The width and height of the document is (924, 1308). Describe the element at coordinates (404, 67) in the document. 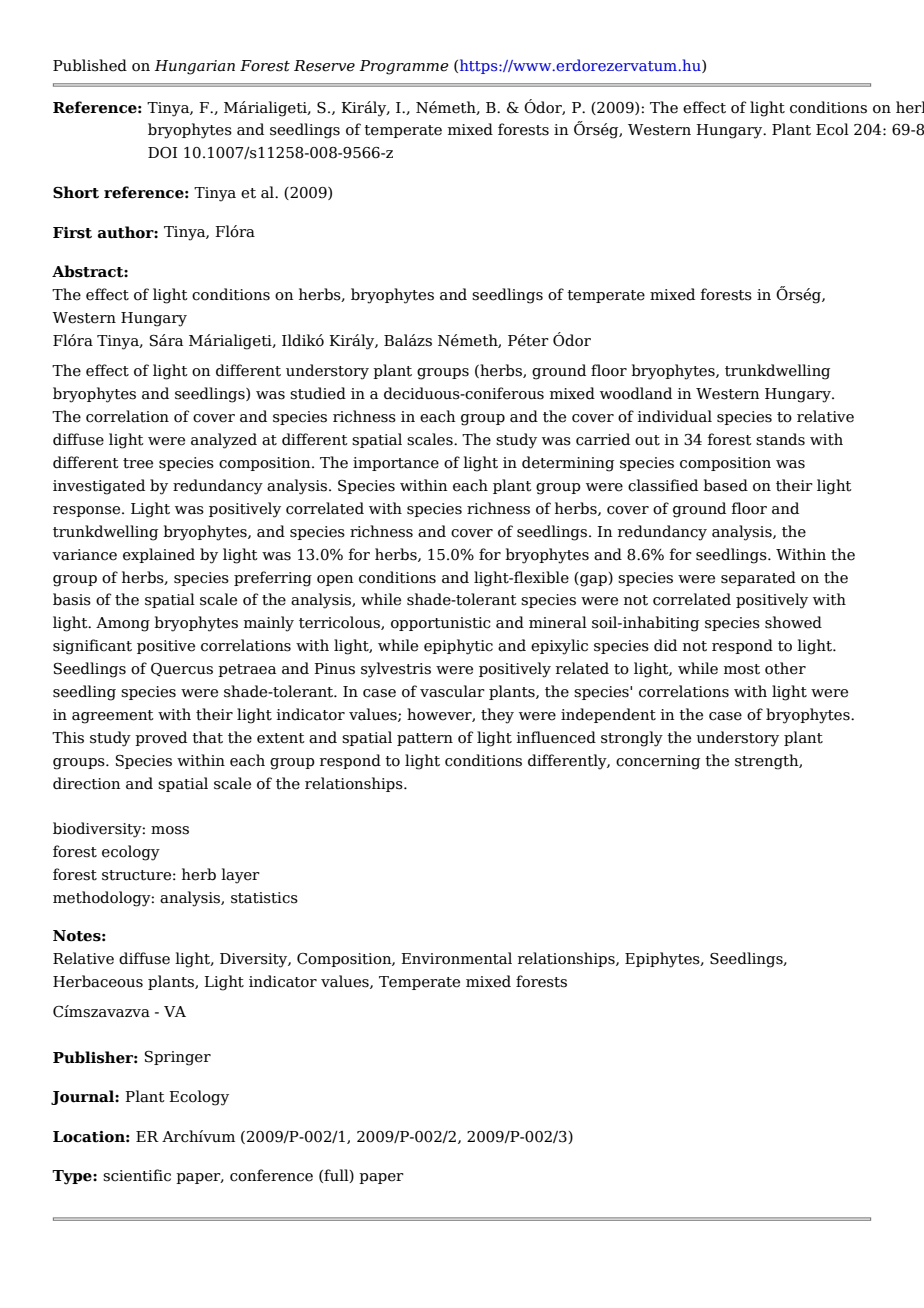

I see `Programme` at that location.
